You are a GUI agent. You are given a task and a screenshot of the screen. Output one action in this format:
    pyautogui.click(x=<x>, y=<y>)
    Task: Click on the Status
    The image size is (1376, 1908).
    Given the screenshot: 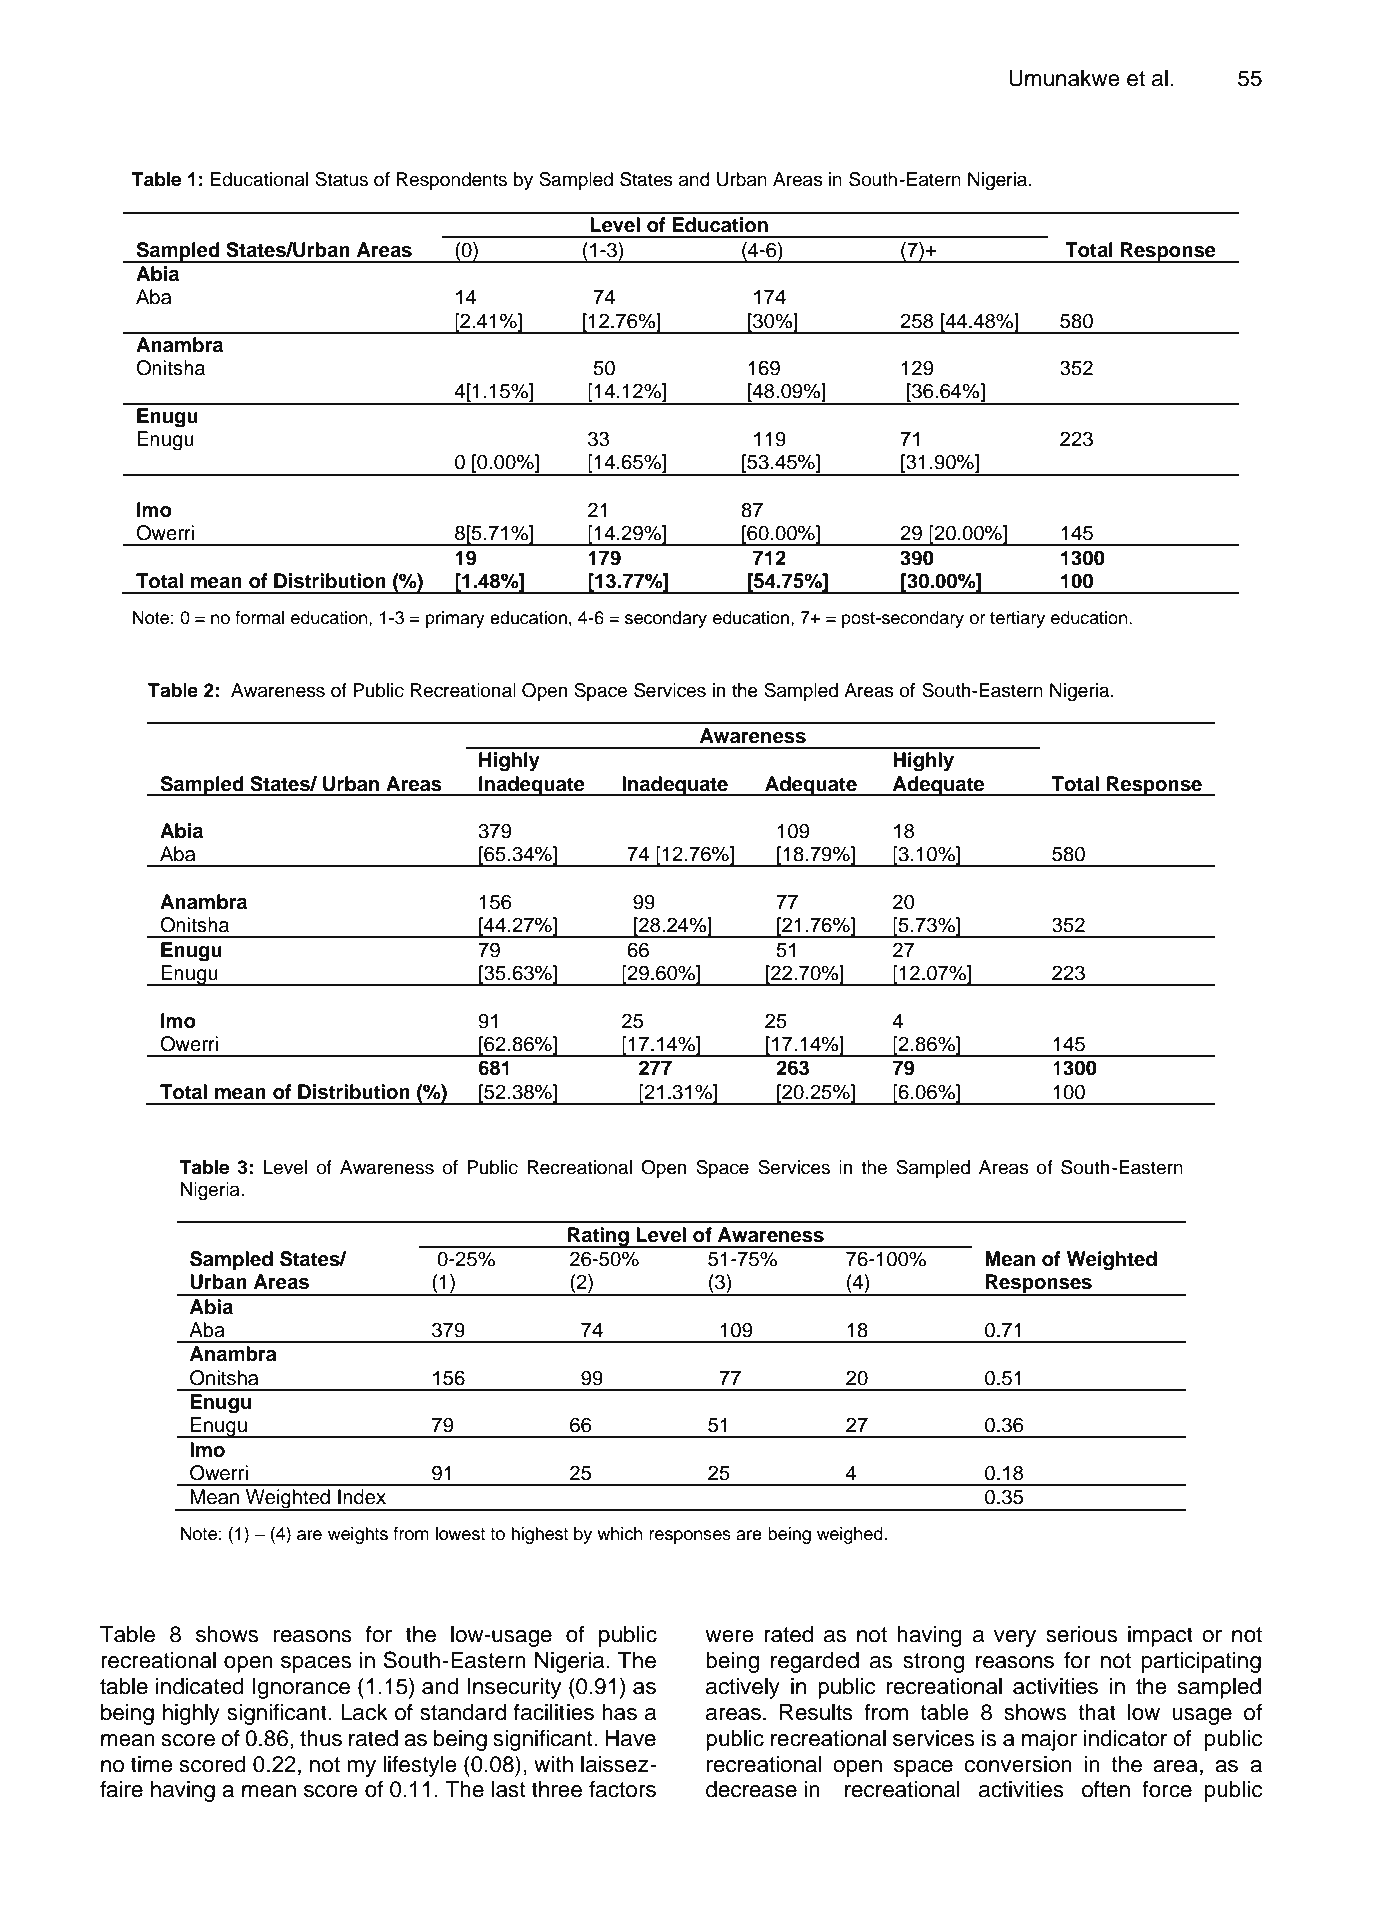 What is the action you would take?
    pyautogui.click(x=341, y=179)
